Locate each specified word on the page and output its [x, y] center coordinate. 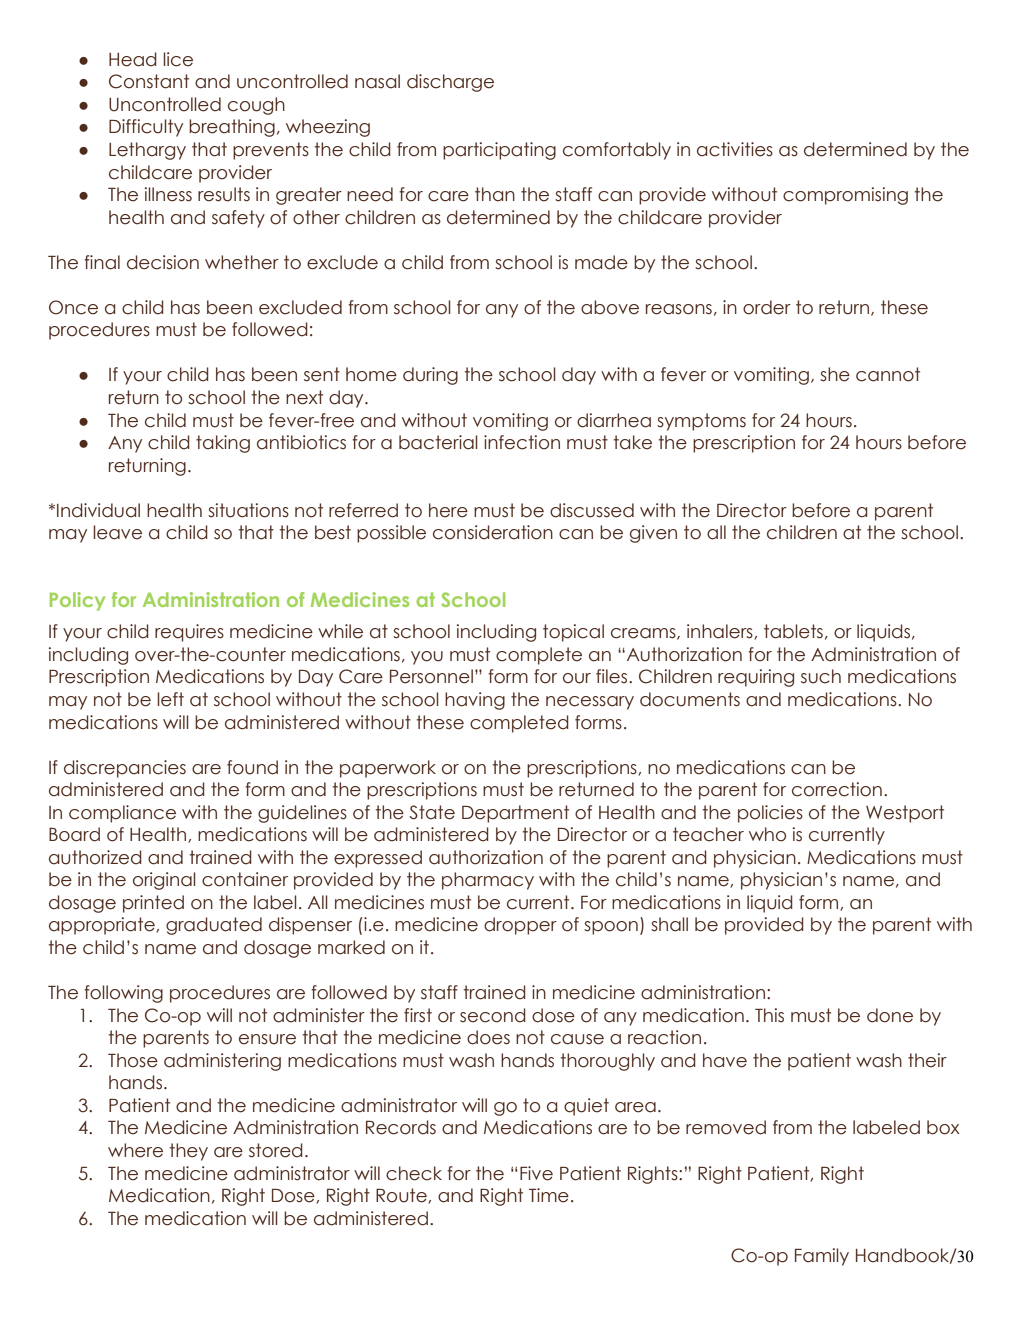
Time [549, 1195]
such [821, 676]
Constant [149, 81]
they [188, 1152]
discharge [450, 83]
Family [822, 1257]
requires [189, 633]
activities [735, 149]
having [475, 701]
